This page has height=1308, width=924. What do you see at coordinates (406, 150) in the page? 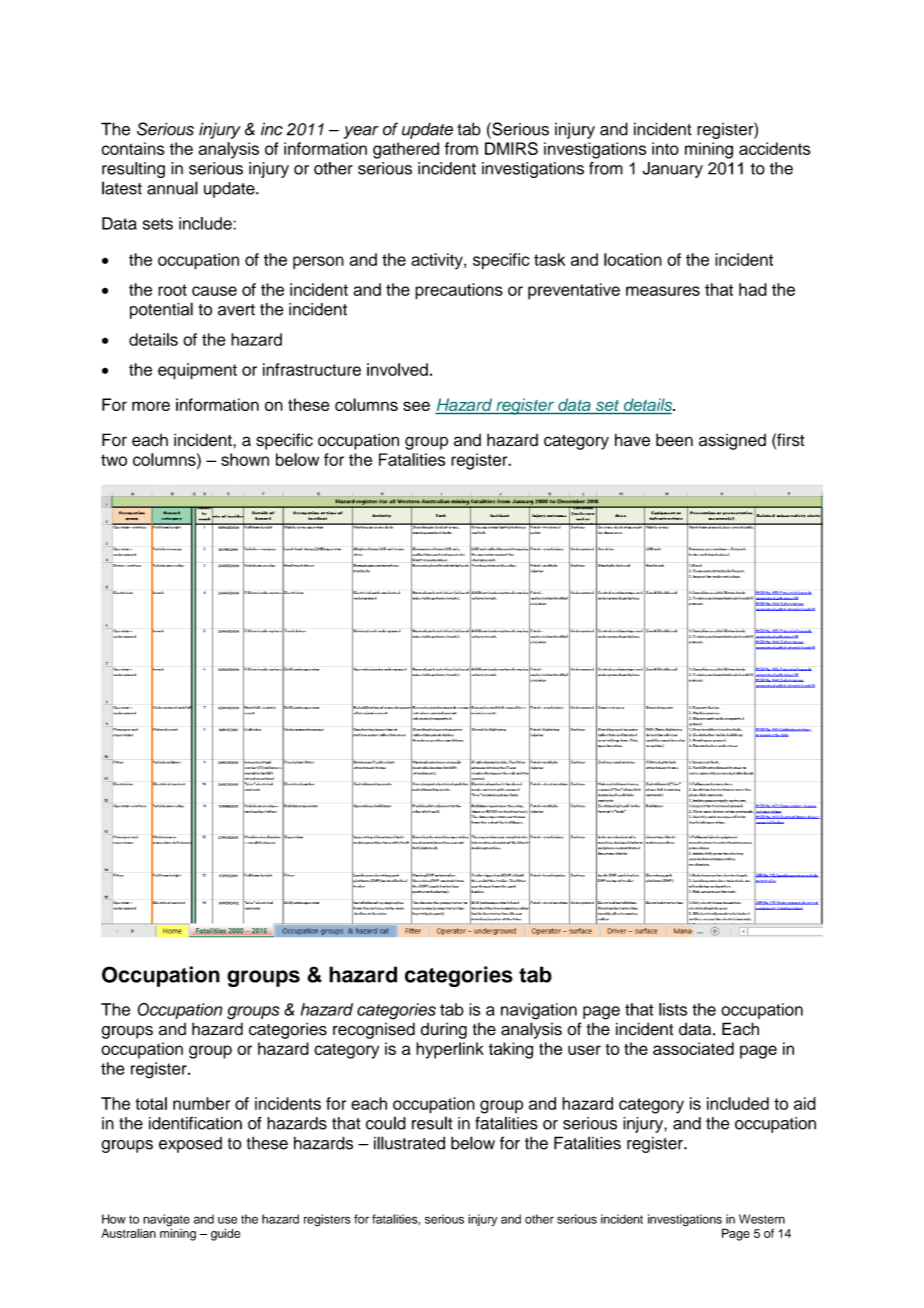
I see `gathered` at bounding box center [406, 150].
